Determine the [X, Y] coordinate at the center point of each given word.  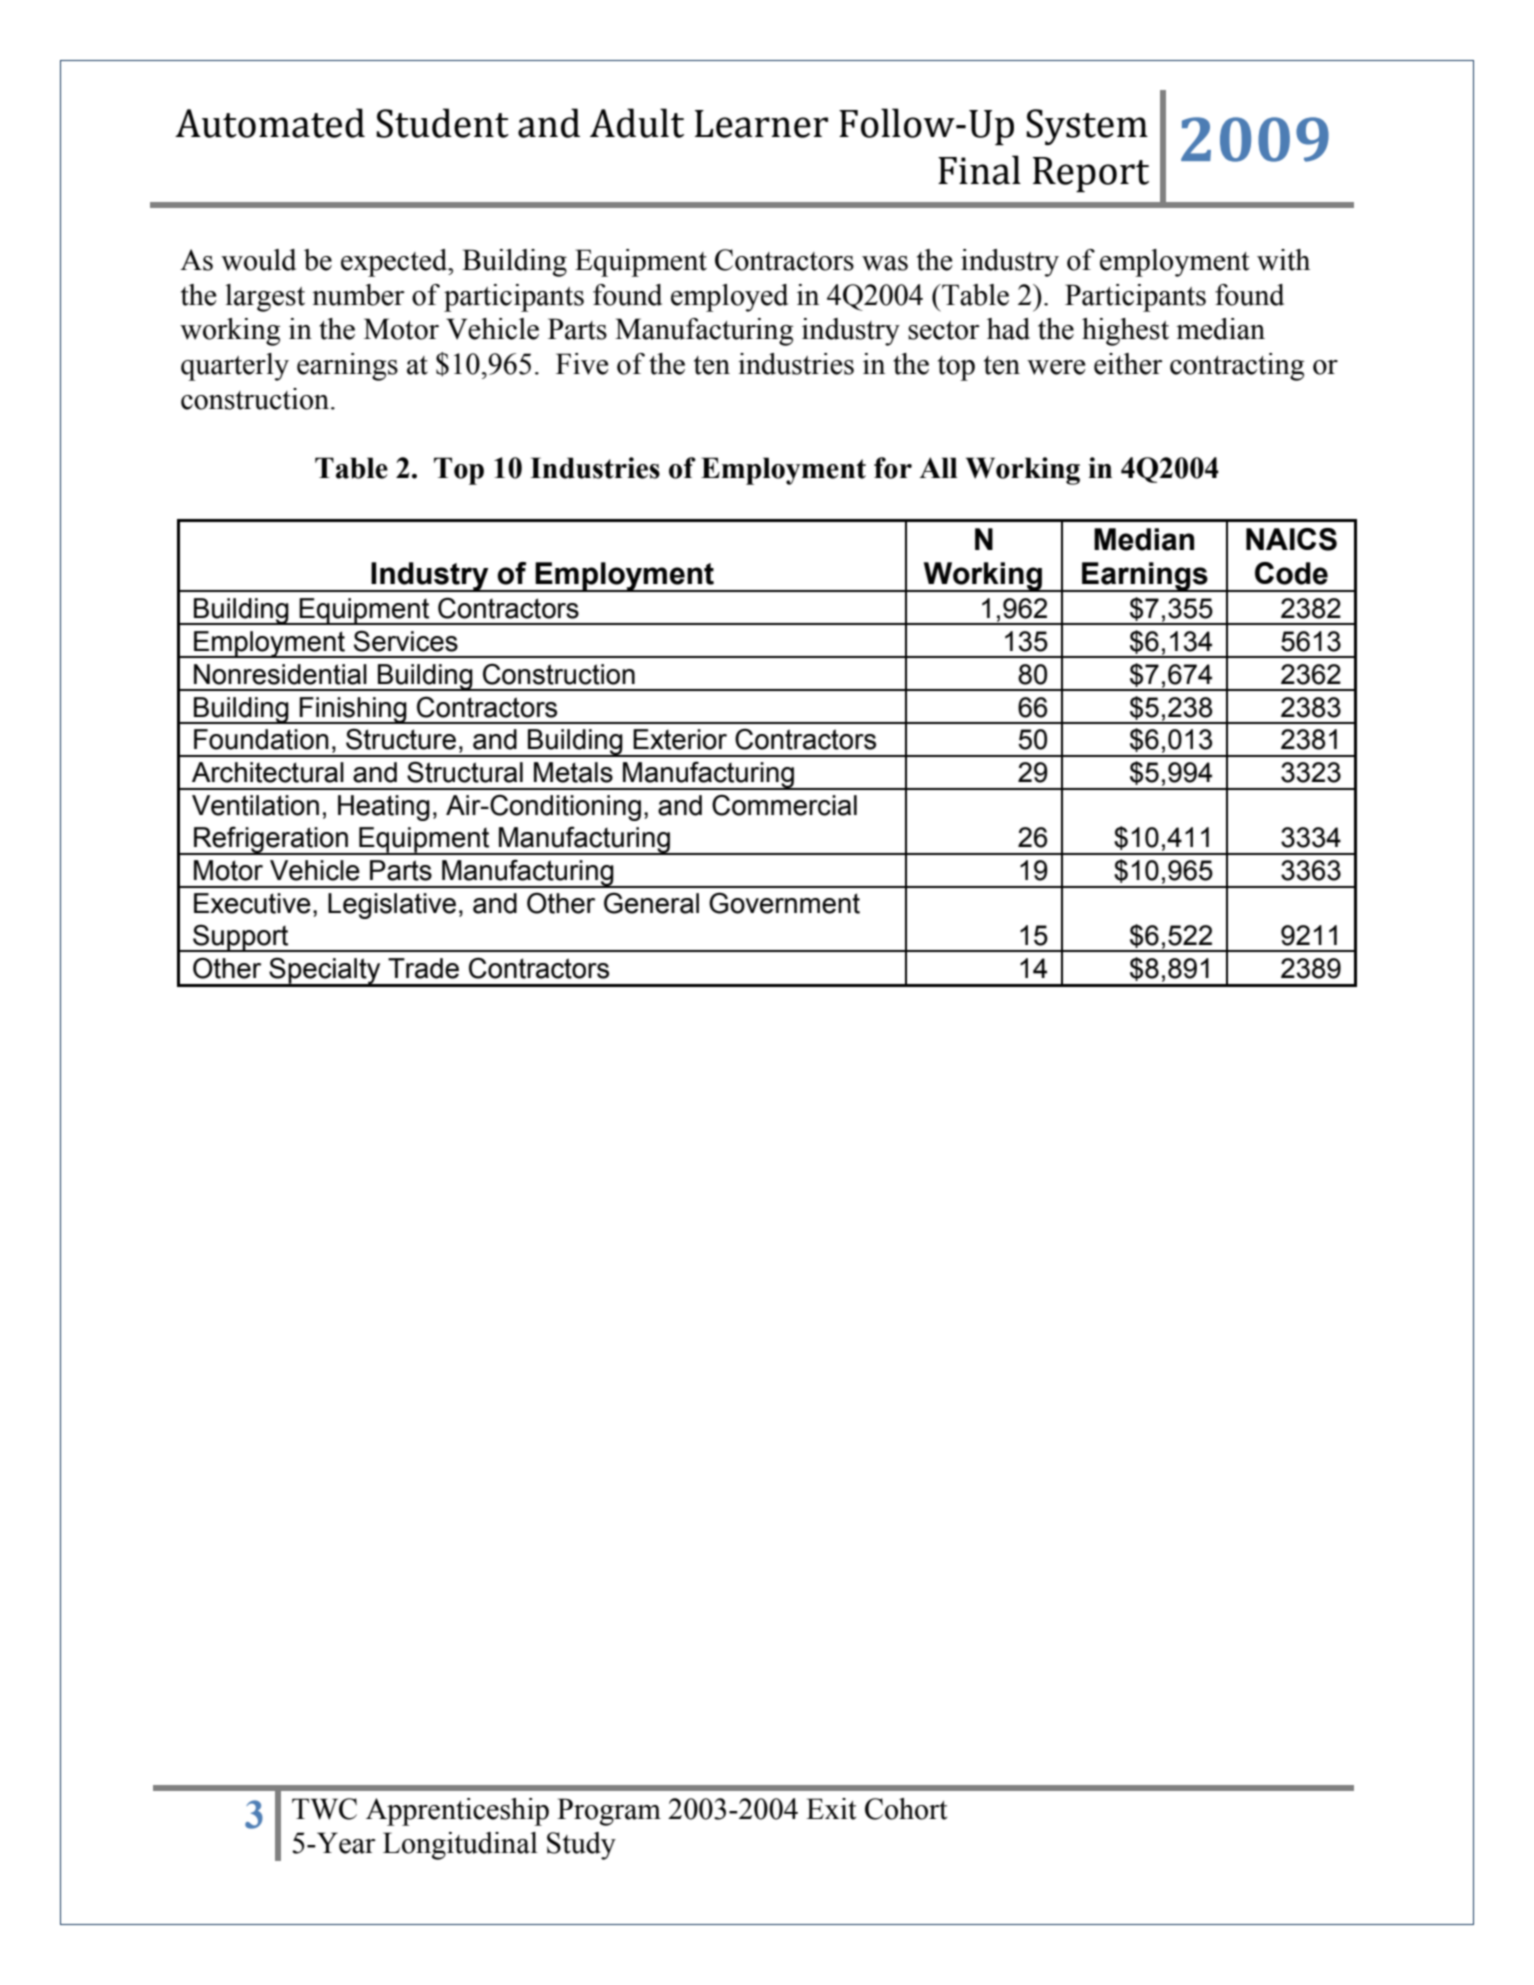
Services [406, 641]
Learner [761, 124]
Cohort [906, 1809]
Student [442, 123]
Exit [831, 1809]
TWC [324, 1809]
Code [1291, 573]
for [893, 468]
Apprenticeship [457, 1812]
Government [784, 903]
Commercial [784, 805]
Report [1091, 174]
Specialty [325, 971]
